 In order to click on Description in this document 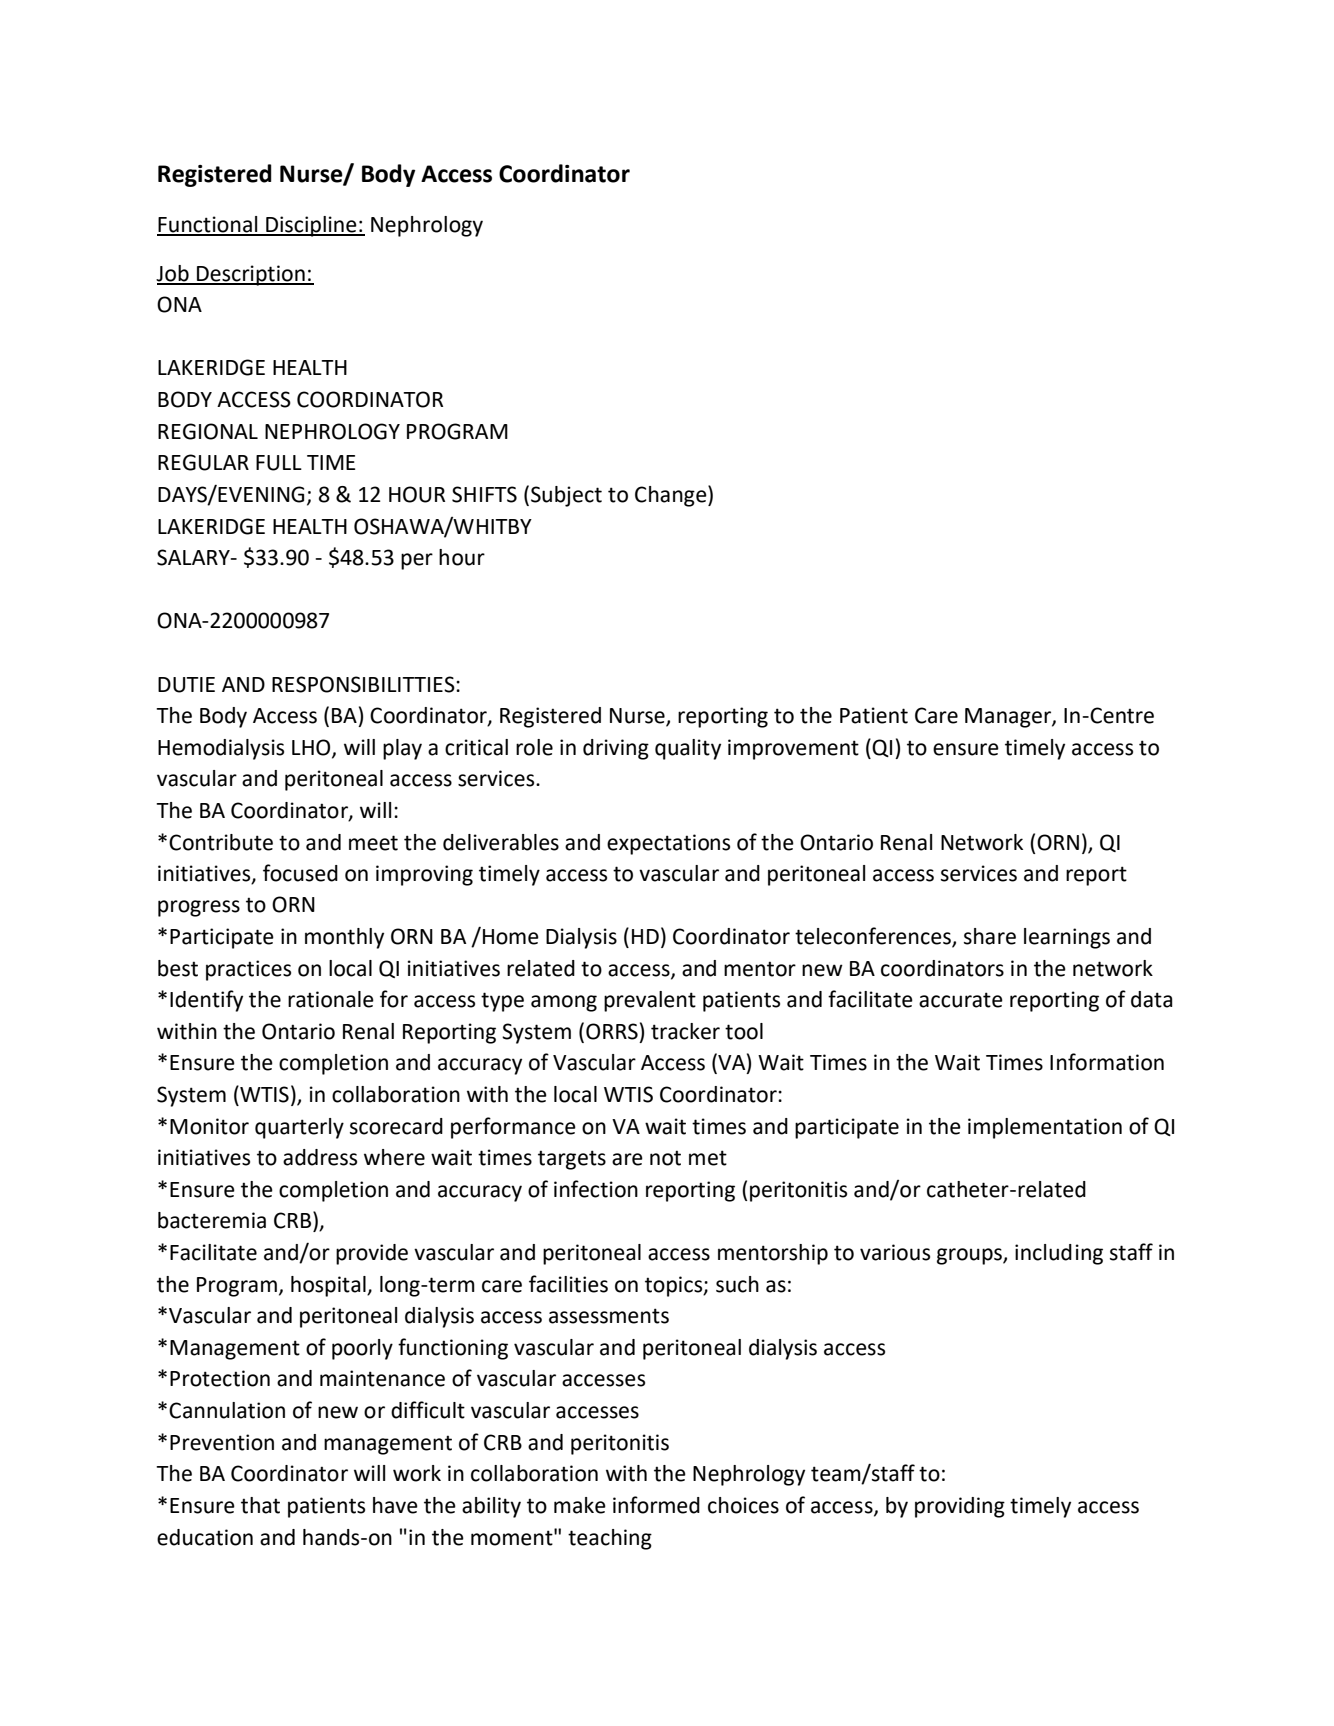, I will do `click(251, 275)`.
